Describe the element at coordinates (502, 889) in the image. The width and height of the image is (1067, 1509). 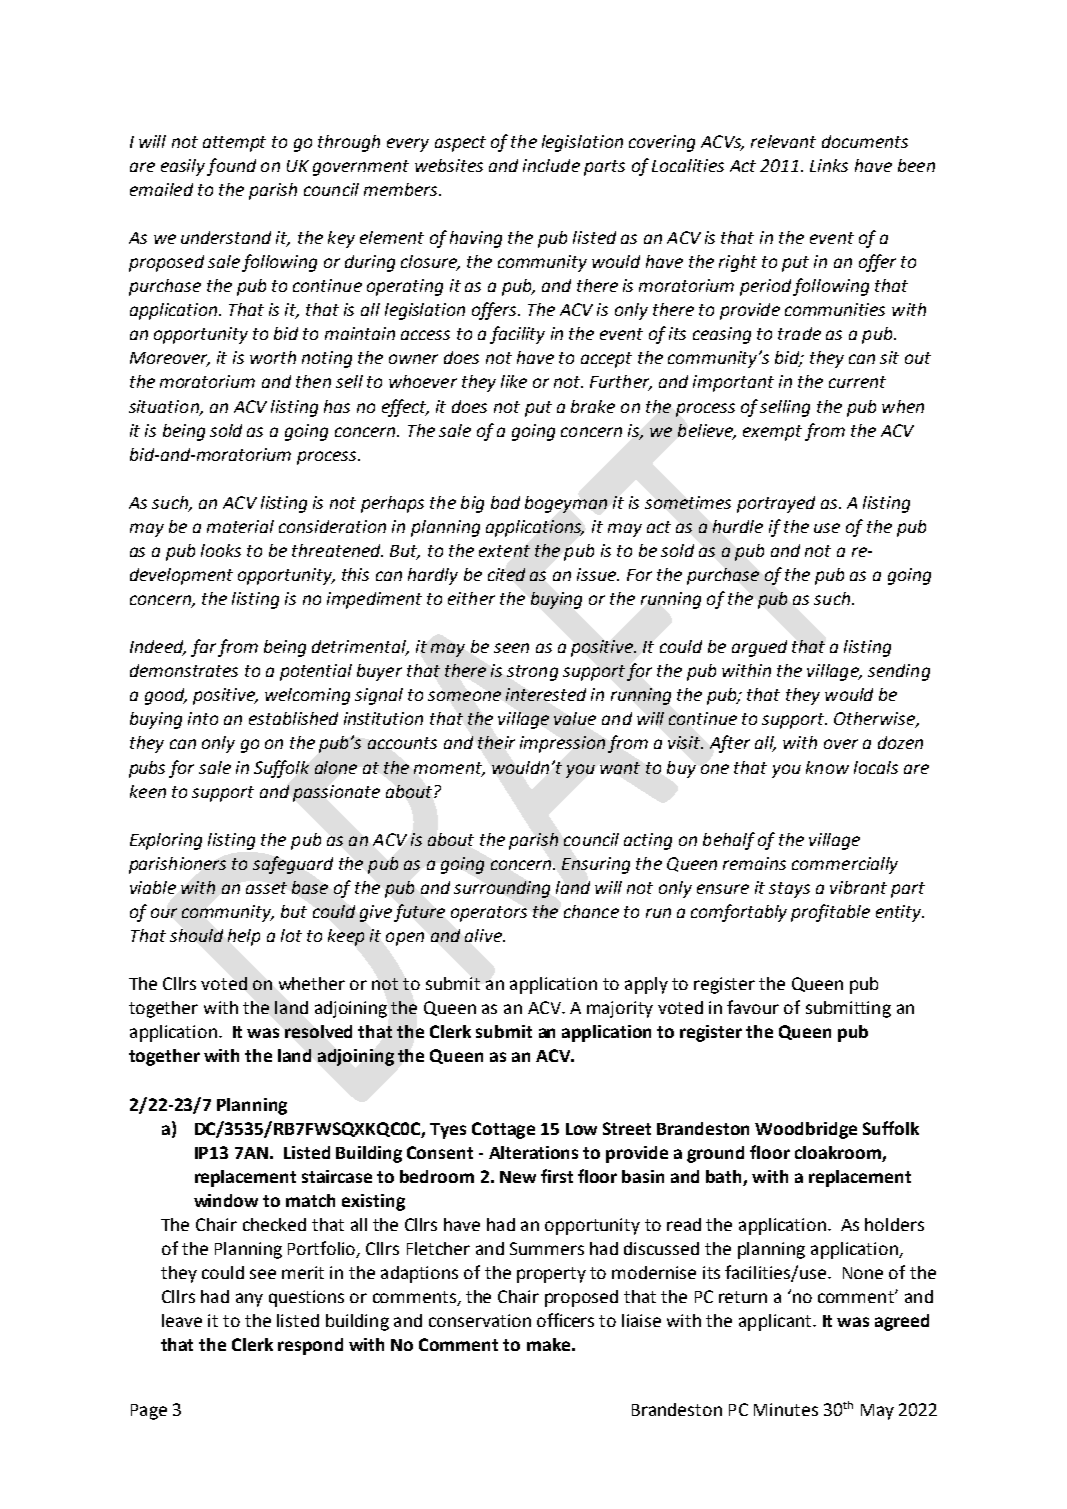
I see `surrounding` at that location.
